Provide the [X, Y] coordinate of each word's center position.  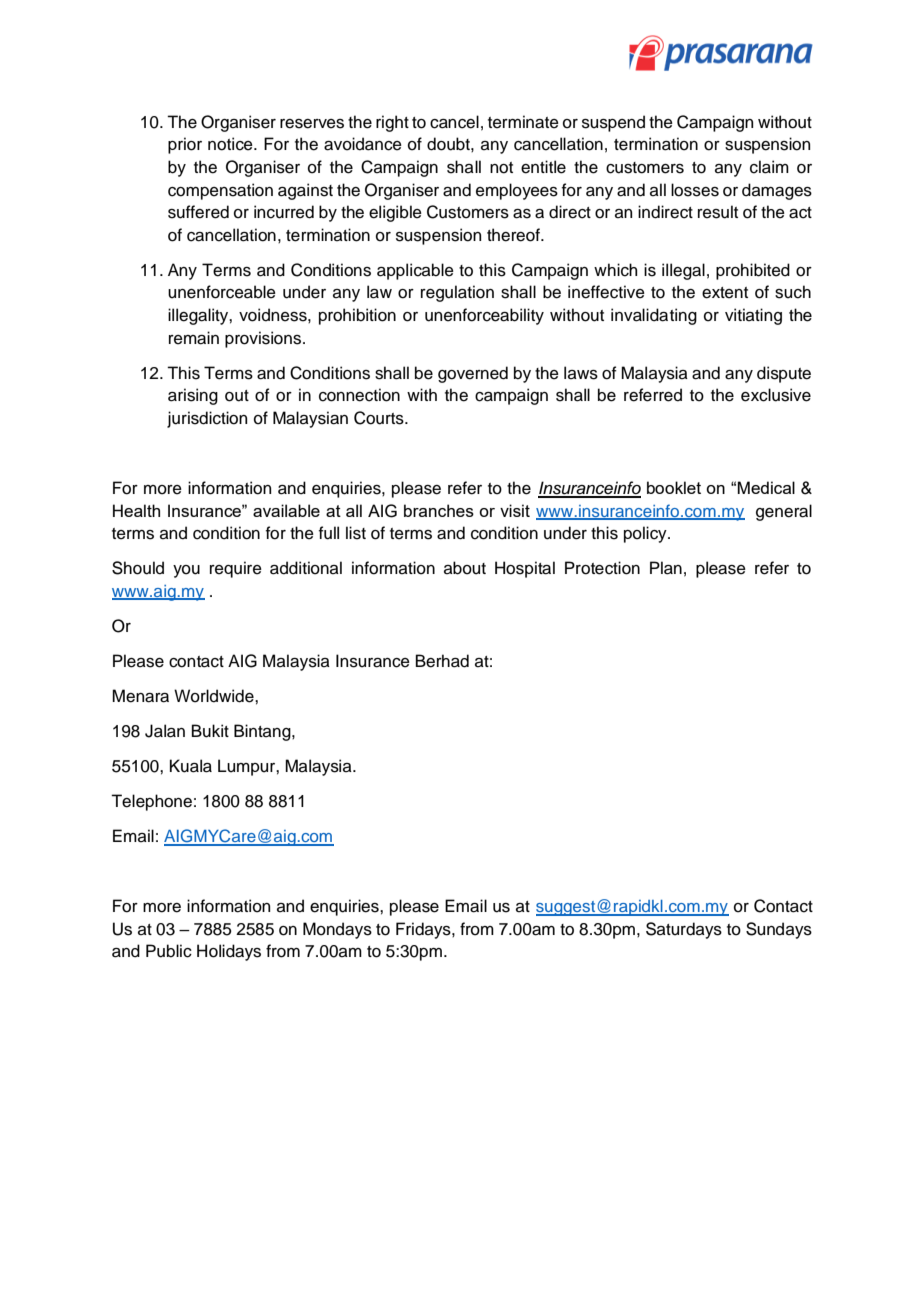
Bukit [210, 731]
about [465, 568]
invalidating [654, 316]
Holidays [229, 952]
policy [646, 534]
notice [231, 144]
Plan [666, 568]
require [236, 569]
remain [194, 338]
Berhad [442, 661]
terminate [523, 122]
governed [473, 374]
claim [769, 167]
